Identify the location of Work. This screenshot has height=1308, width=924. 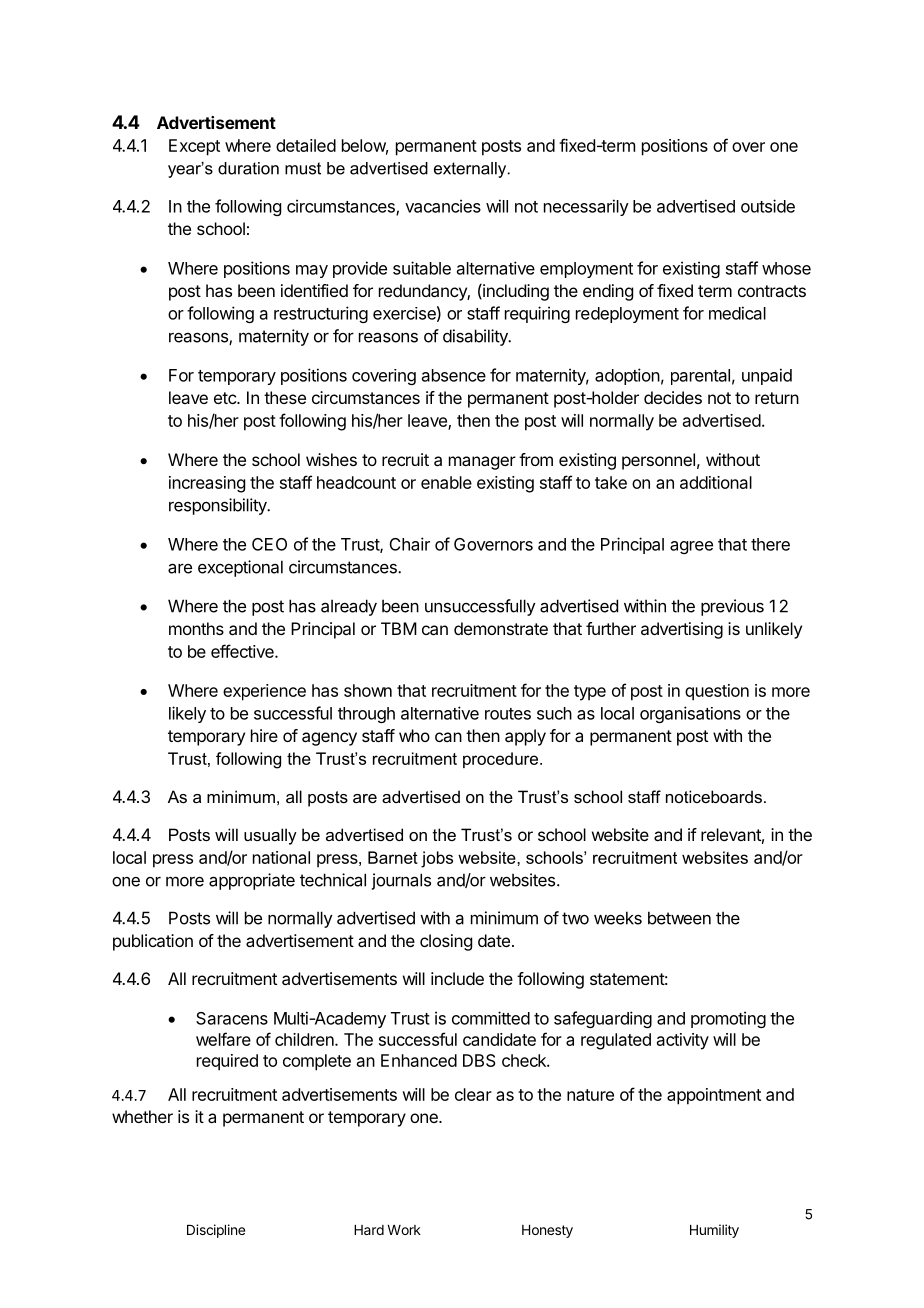
(404, 1230).
